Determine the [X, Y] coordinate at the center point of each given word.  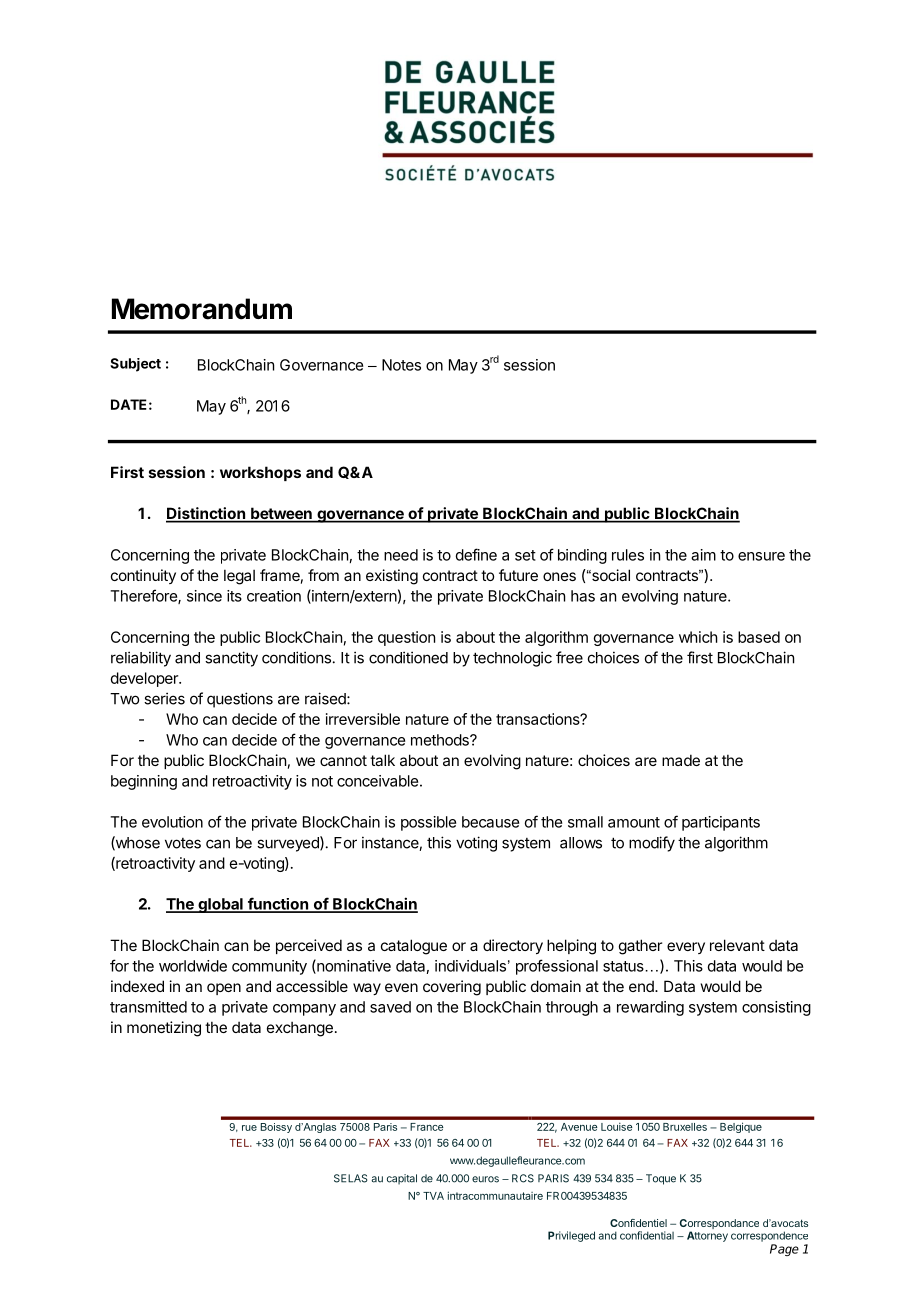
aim [703, 555]
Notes [401, 365]
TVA [433, 1196]
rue [249, 1128]
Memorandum [202, 309]
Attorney [707, 1236]
